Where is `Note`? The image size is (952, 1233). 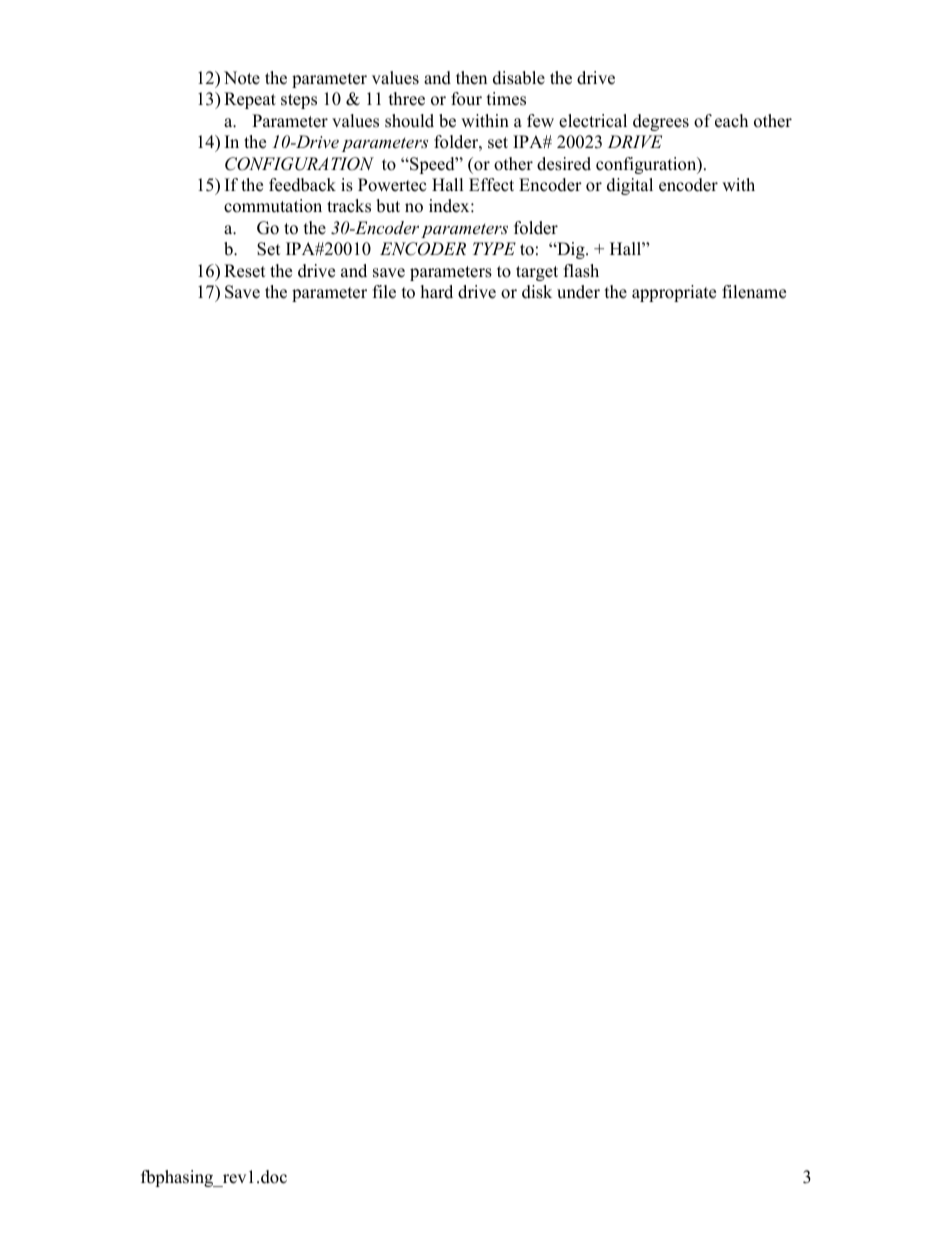 Note is located at coordinates (242, 78).
